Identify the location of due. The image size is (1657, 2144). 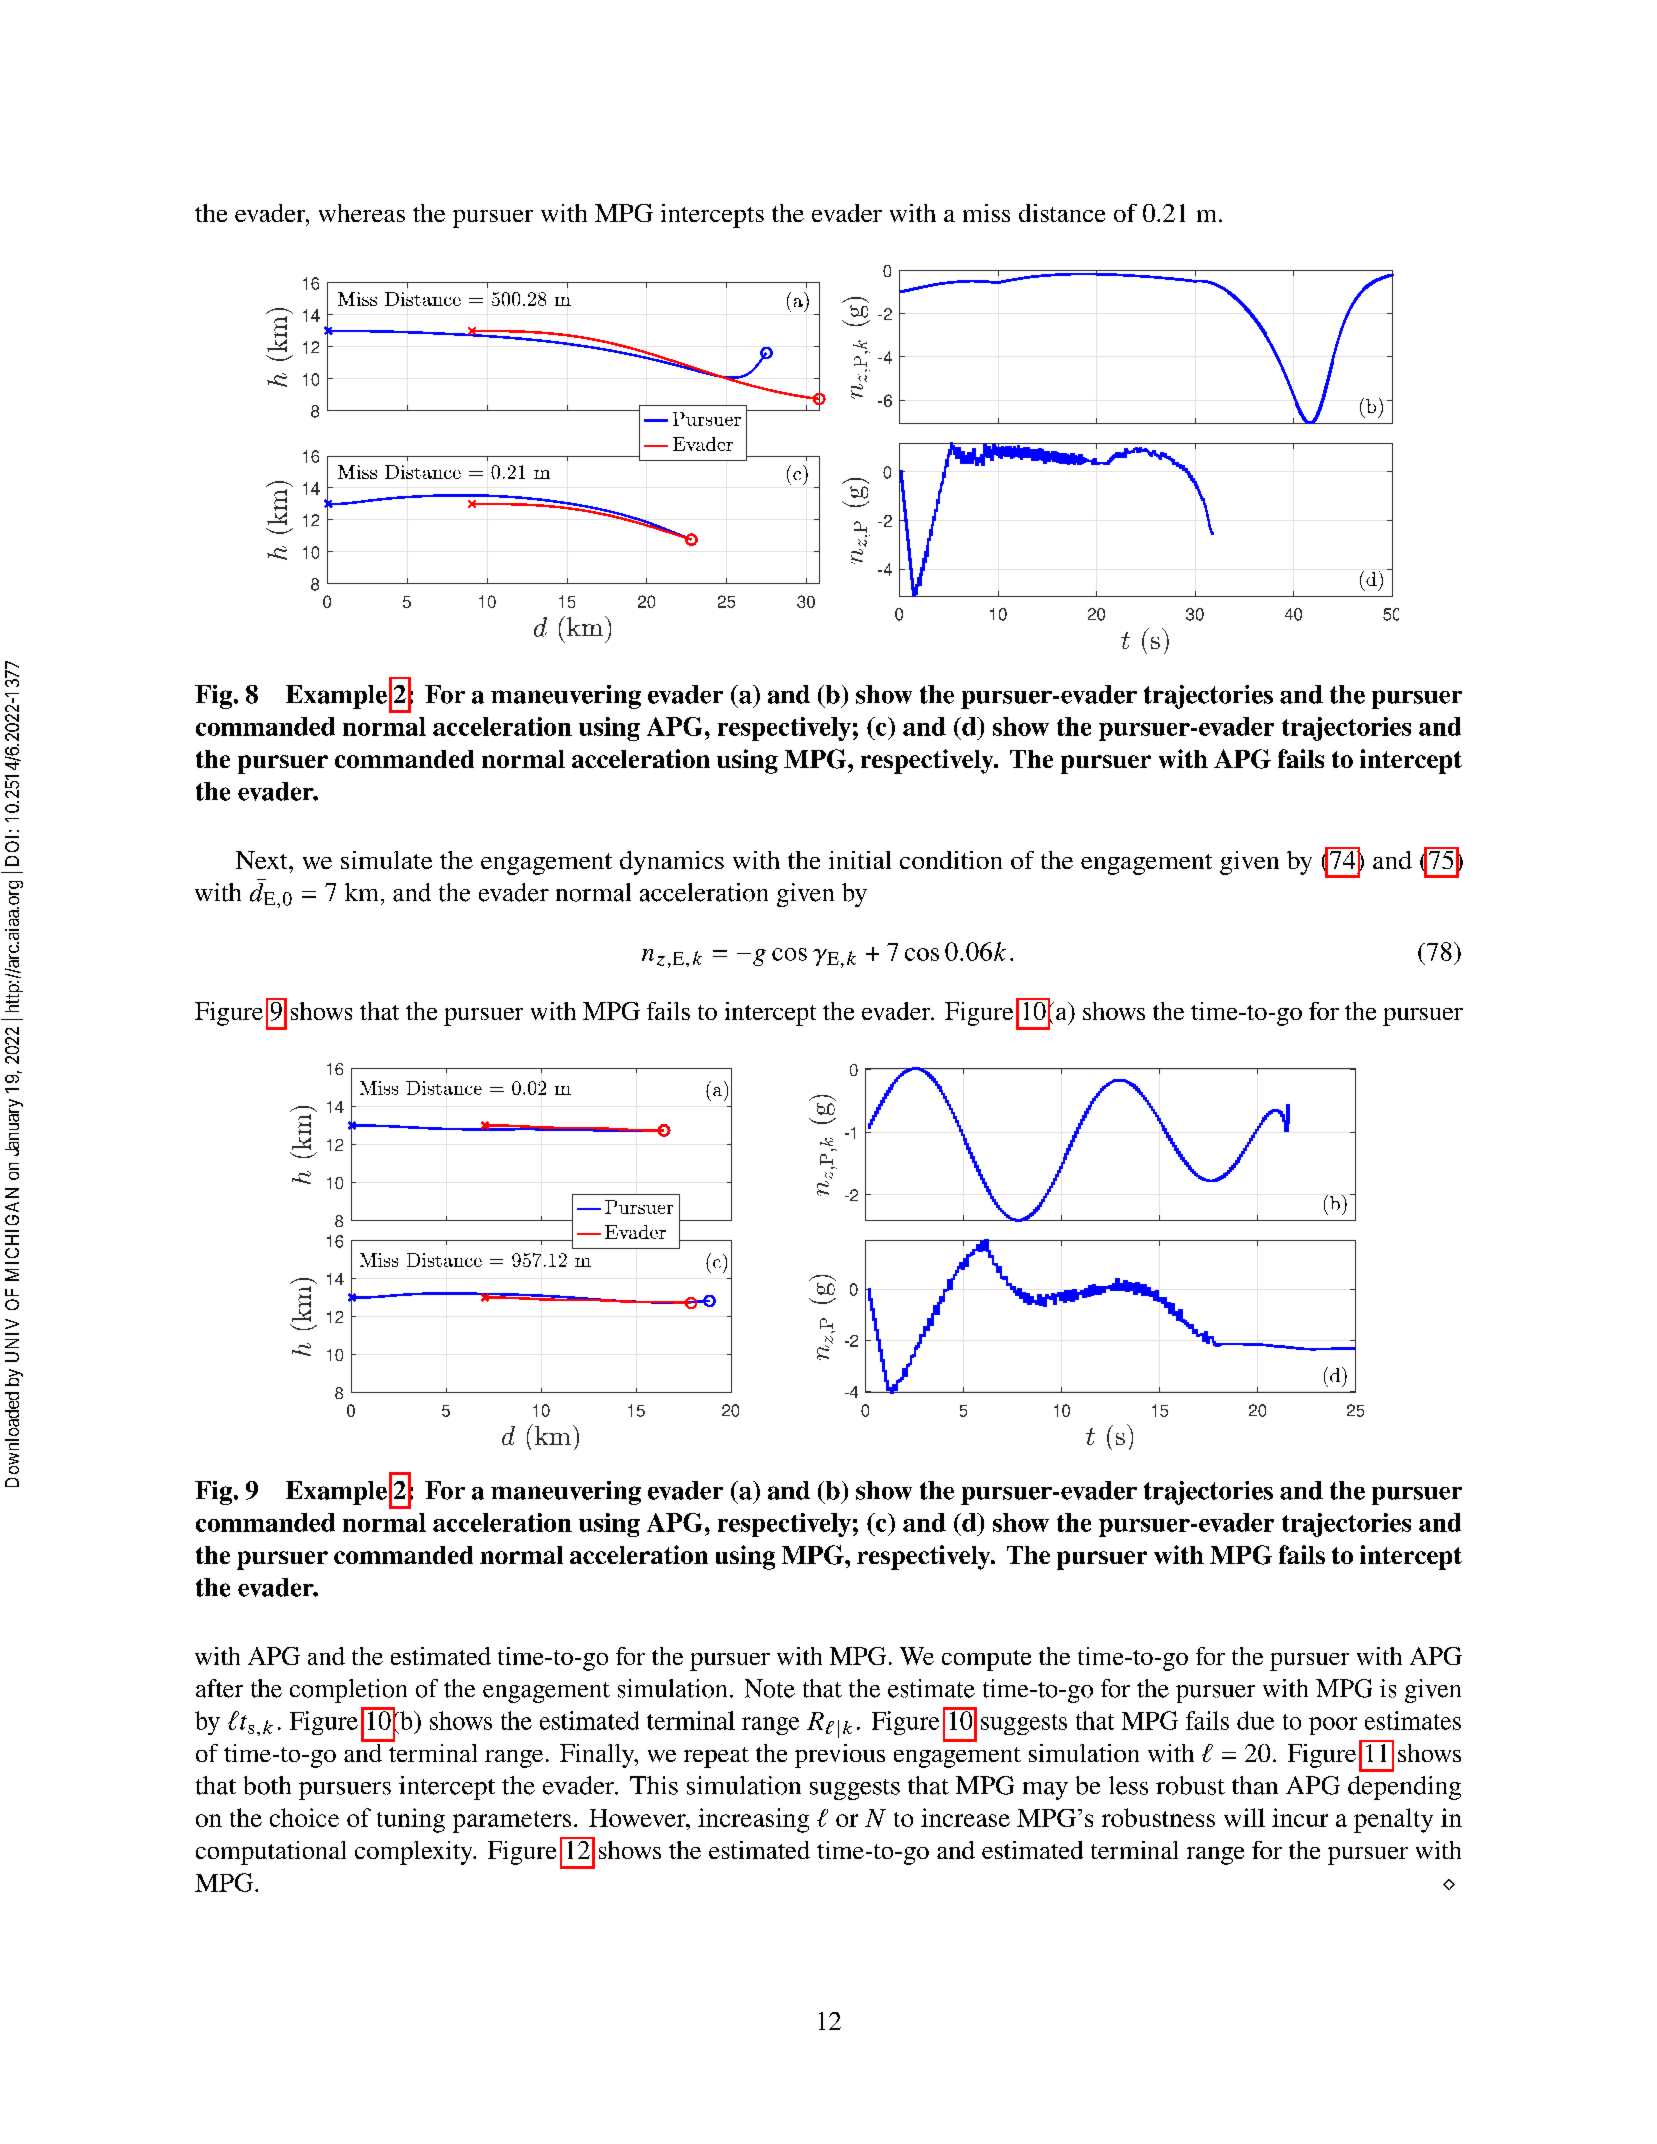
(1255, 1720).
